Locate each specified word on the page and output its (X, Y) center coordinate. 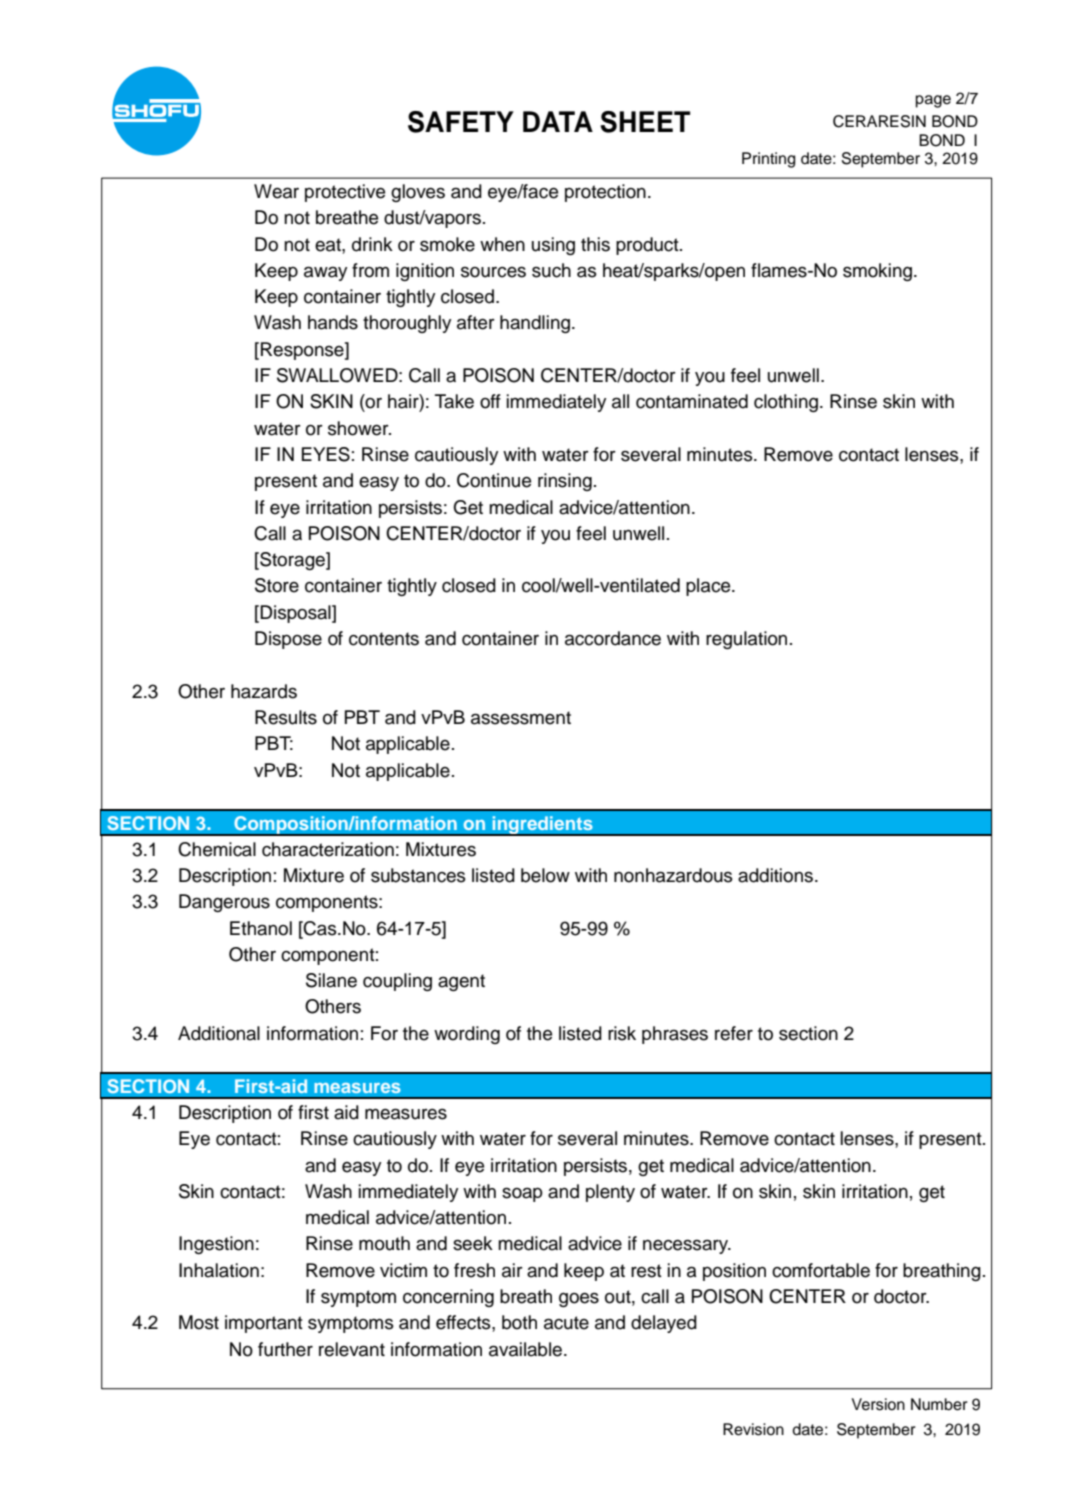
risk (622, 1033)
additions (777, 875)
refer (734, 1033)
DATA (558, 121)
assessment (521, 718)
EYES (326, 454)
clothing (786, 403)
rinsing (565, 482)
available (527, 1349)
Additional (219, 1033)
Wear (276, 191)
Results (286, 717)
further (285, 1349)
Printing (768, 160)
